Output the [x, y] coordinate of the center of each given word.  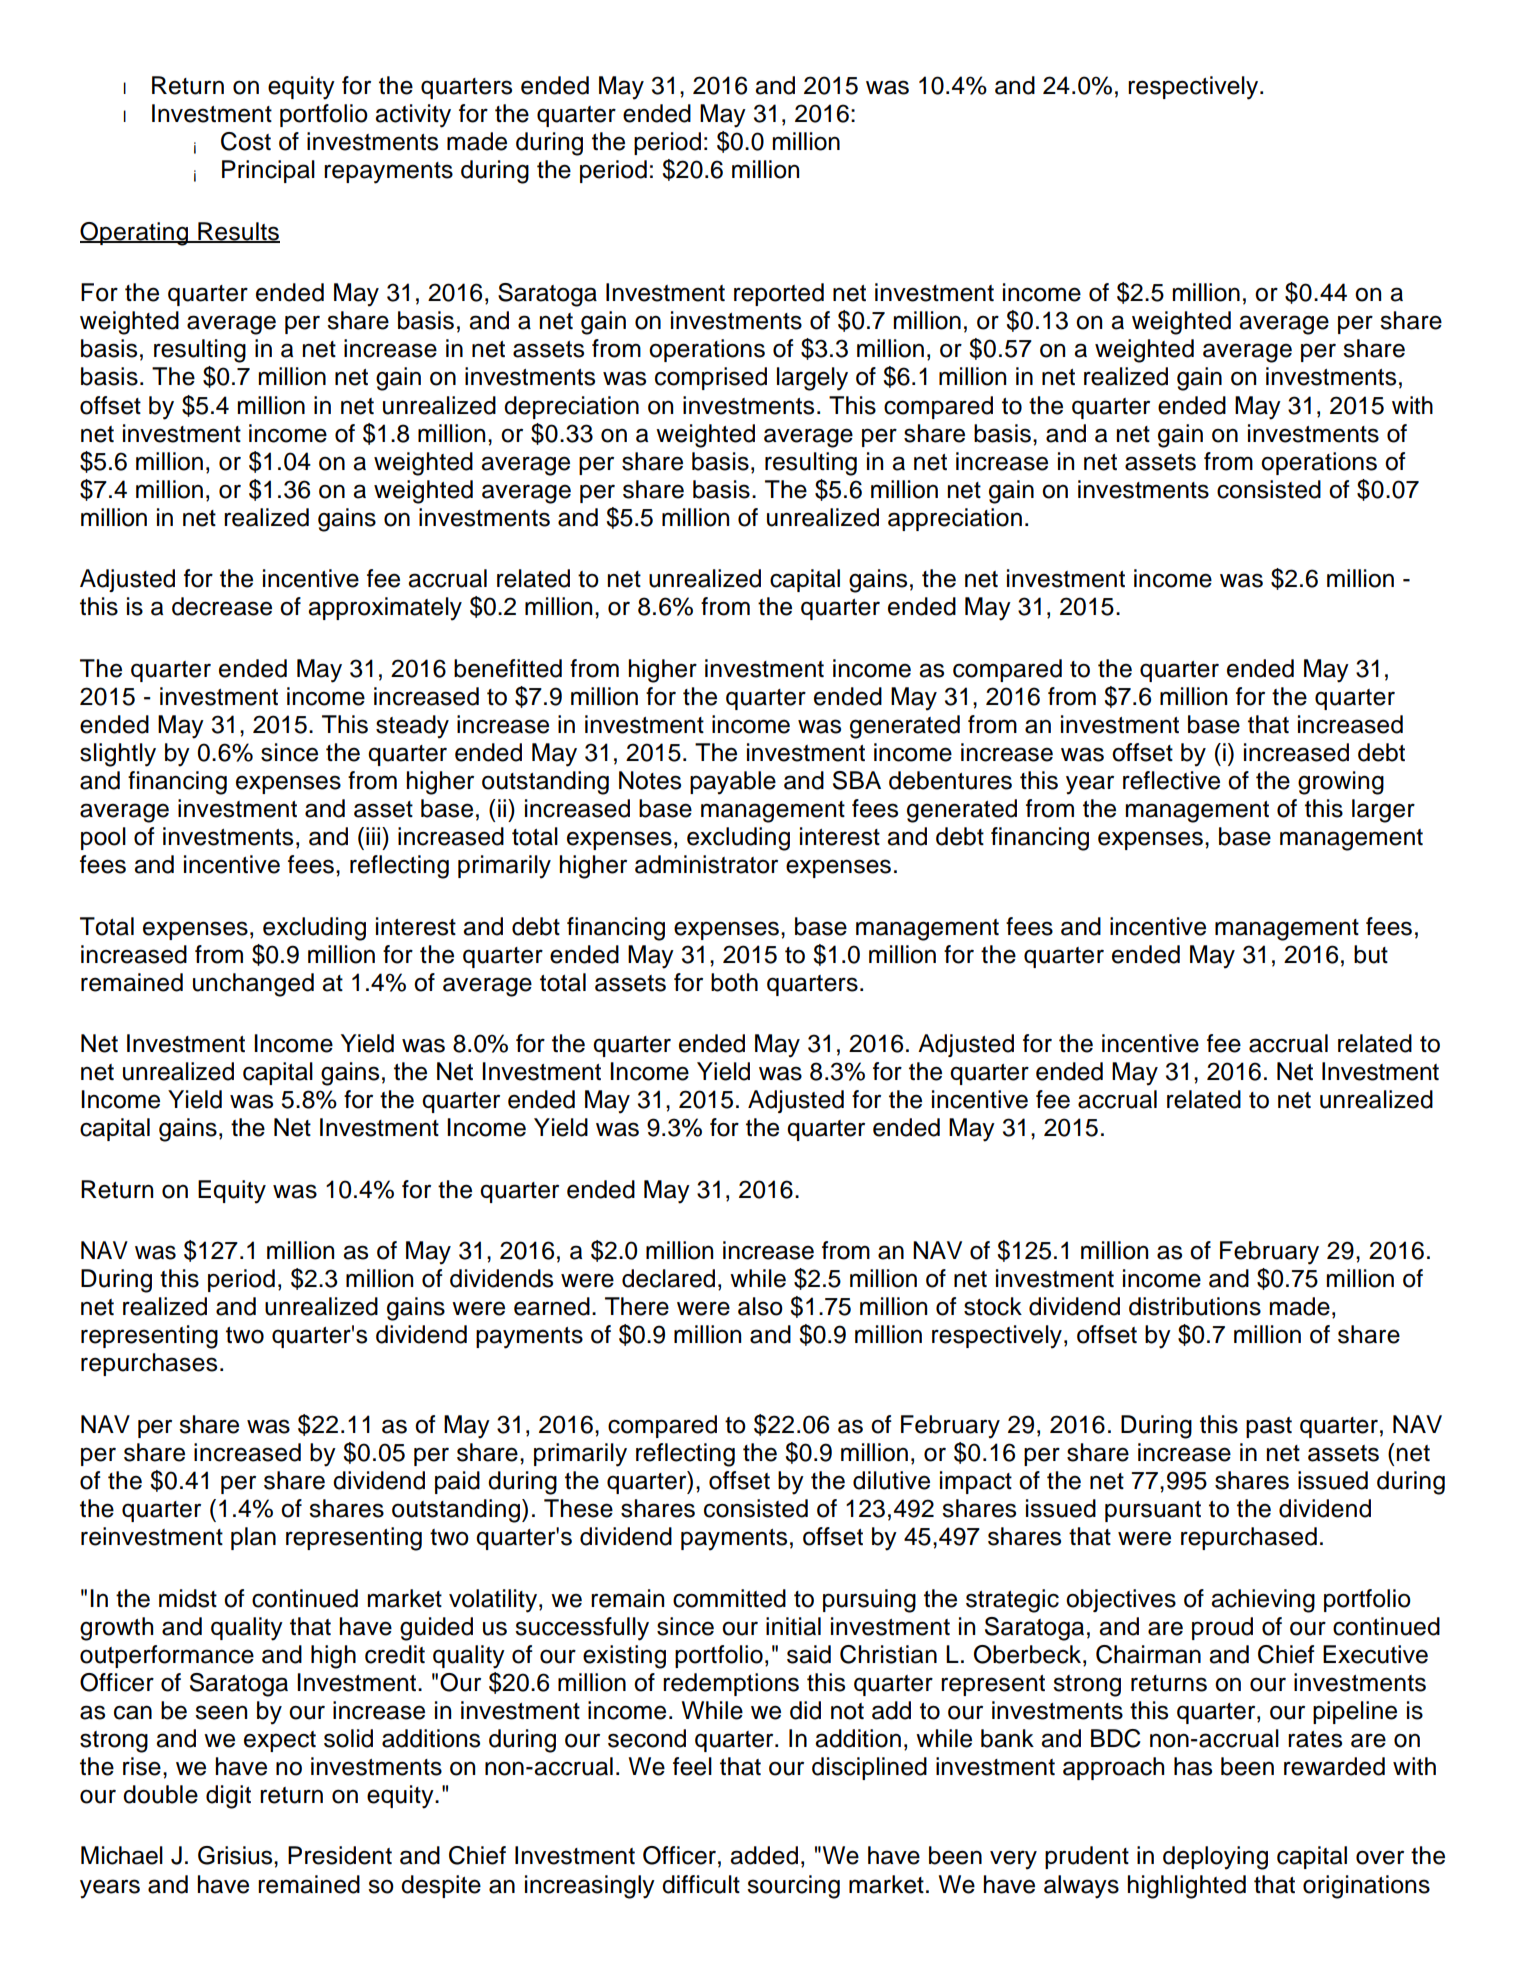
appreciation [955, 519]
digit [228, 1797]
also [760, 1306]
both [734, 982]
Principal [268, 171]
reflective [1171, 780]
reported [779, 294]
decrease [222, 606]
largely [812, 379]
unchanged [253, 985]
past [1269, 1427]
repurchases [149, 1364]
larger [1383, 811]
